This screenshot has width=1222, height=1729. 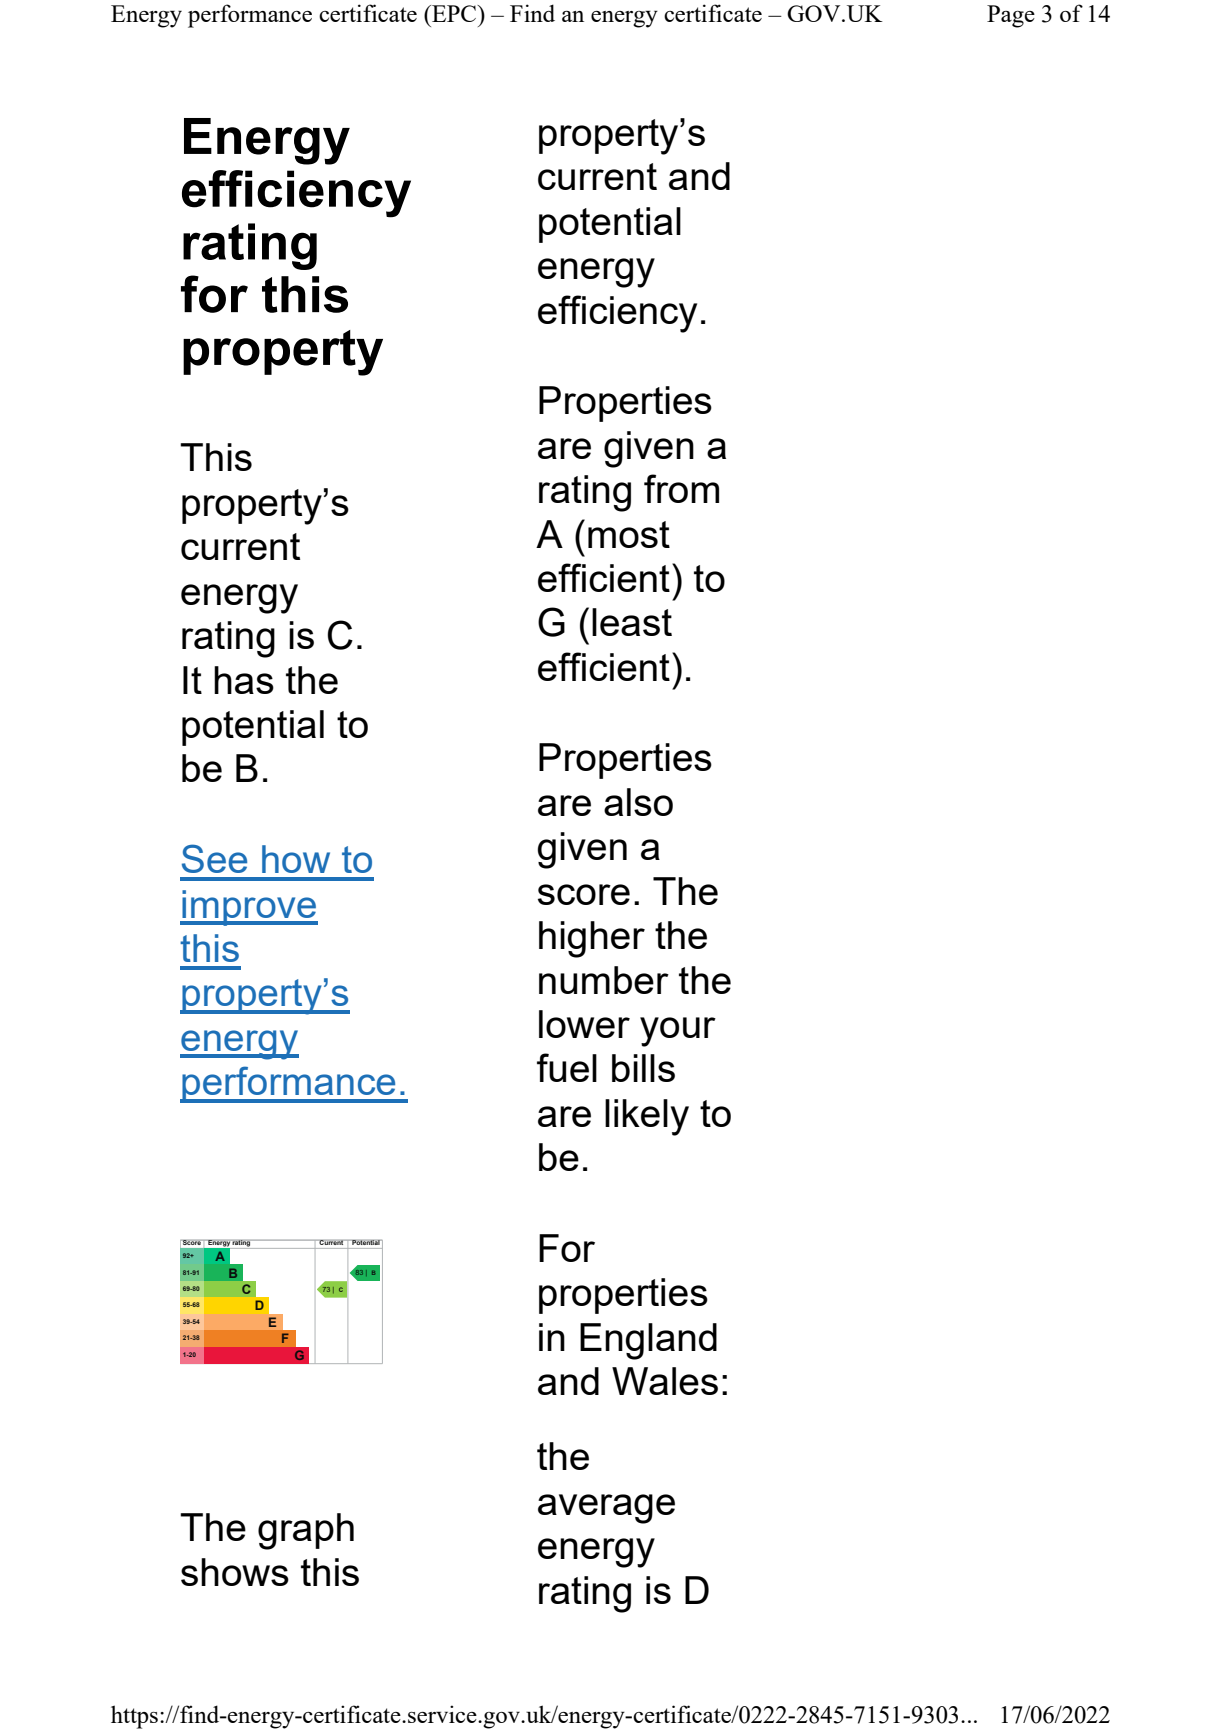 I want to click on your, so click(x=678, y=1032).
